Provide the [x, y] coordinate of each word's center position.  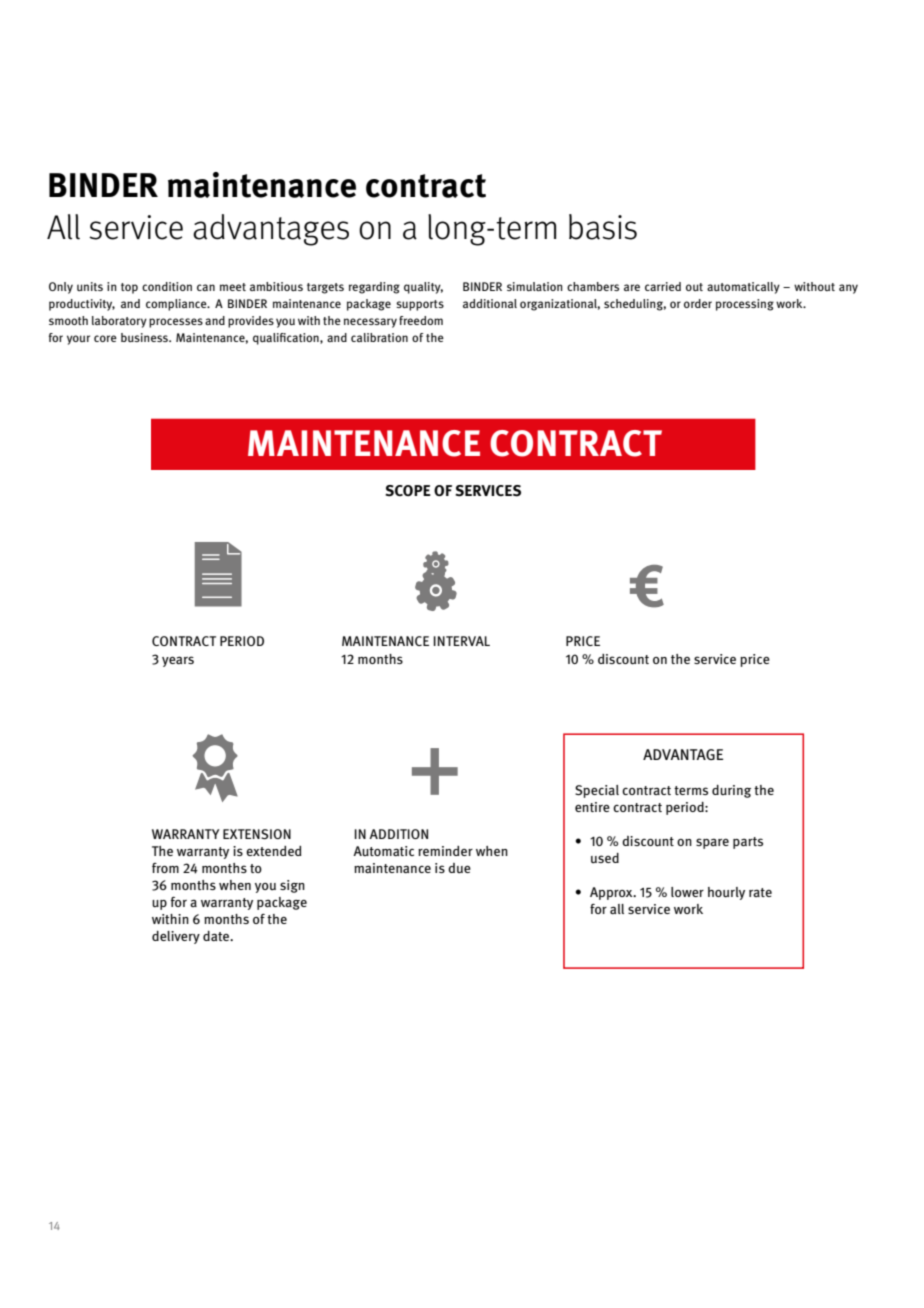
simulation [535, 286]
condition [167, 286]
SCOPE [408, 491]
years [178, 661]
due [459, 868]
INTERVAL [462, 641]
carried [663, 286]
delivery [176, 937]
